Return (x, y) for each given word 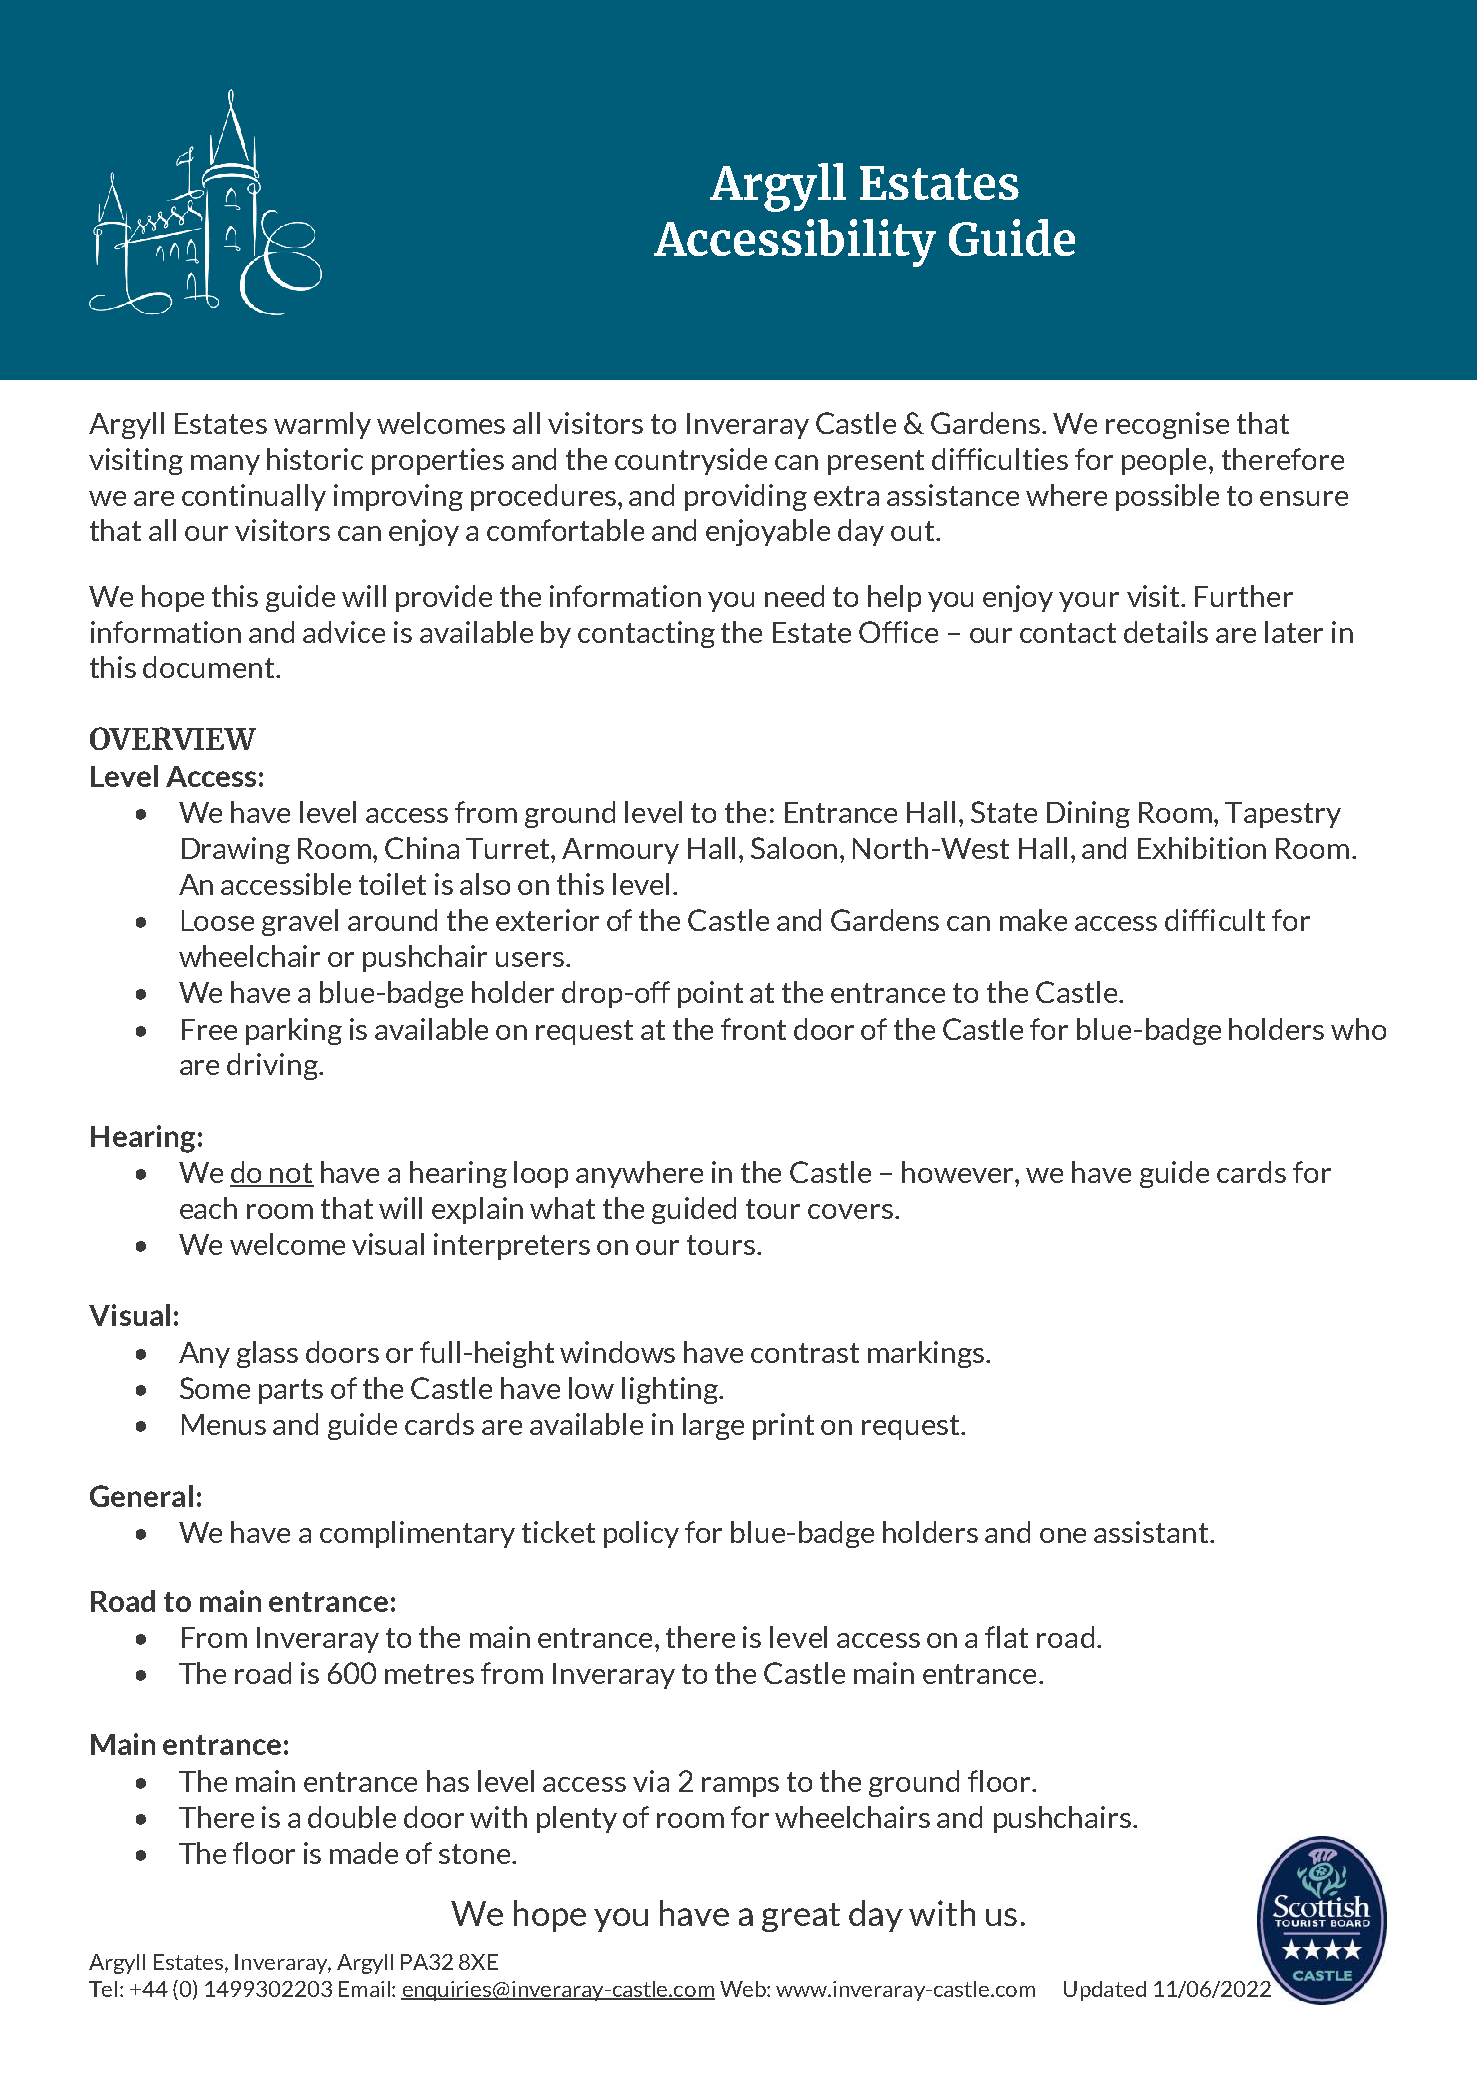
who (1358, 1029)
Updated (1105, 1991)
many (225, 465)
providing (746, 497)
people (1164, 461)
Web (744, 1989)
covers (850, 1211)
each (208, 1208)
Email (364, 1989)
